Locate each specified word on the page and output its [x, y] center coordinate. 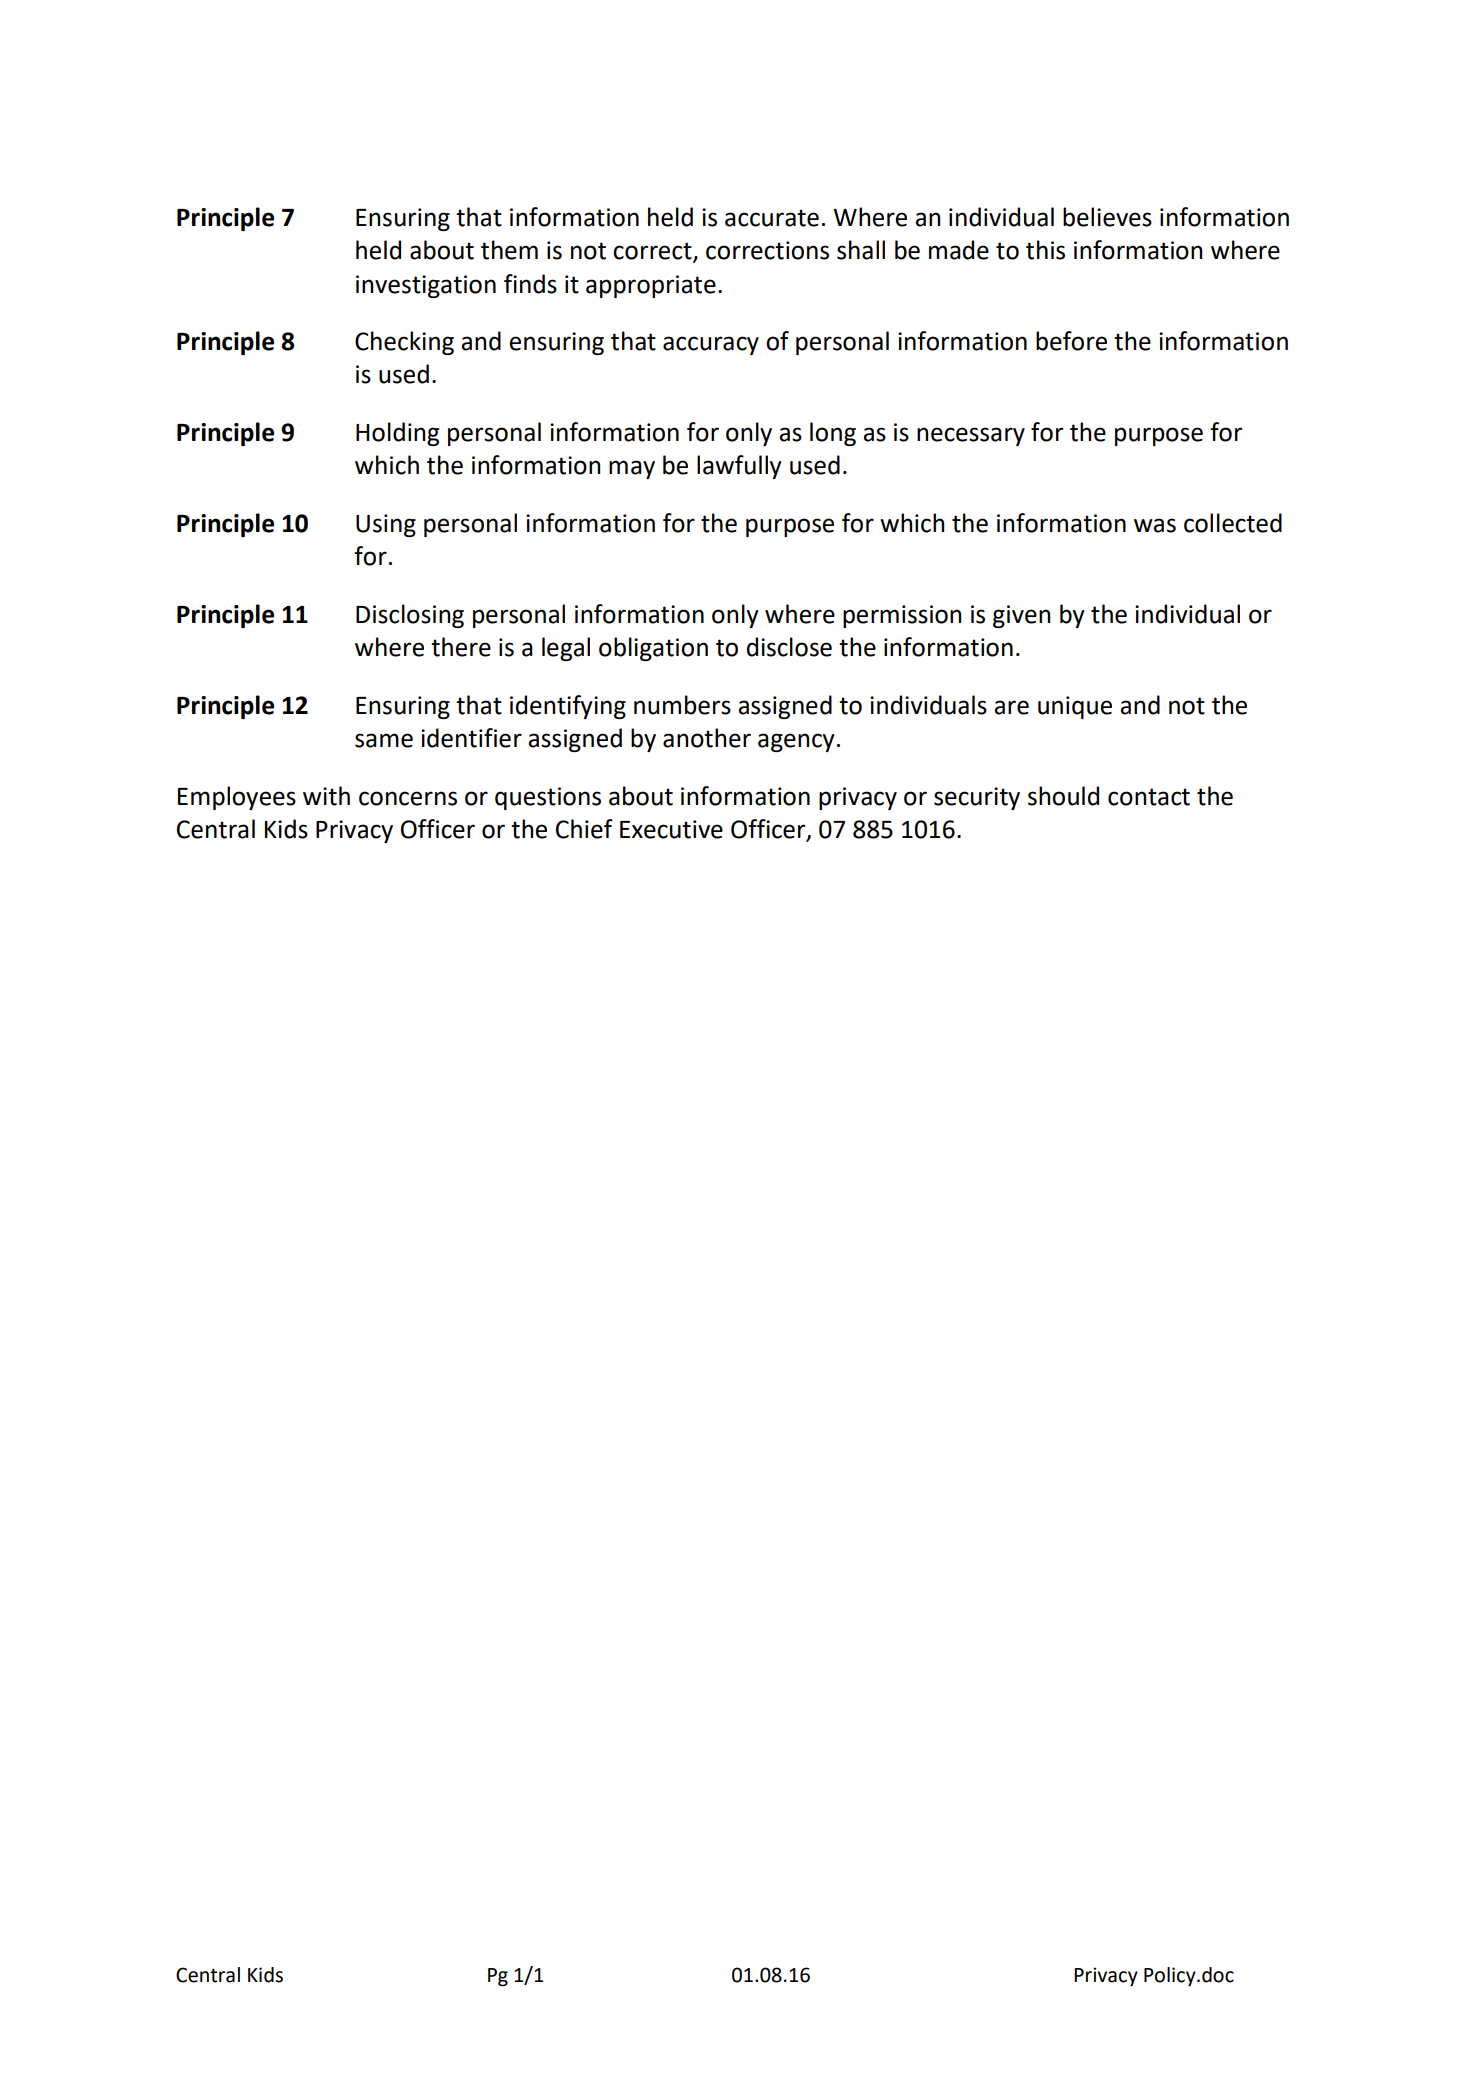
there [461, 647]
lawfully [739, 467]
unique [1075, 707]
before [1071, 341]
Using [386, 525]
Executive [671, 829]
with [326, 796]
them [509, 250]
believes [1107, 217]
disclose [789, 647]
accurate [772, 218]
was [1155, 525]
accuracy [711, 345]
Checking [404, 343]
